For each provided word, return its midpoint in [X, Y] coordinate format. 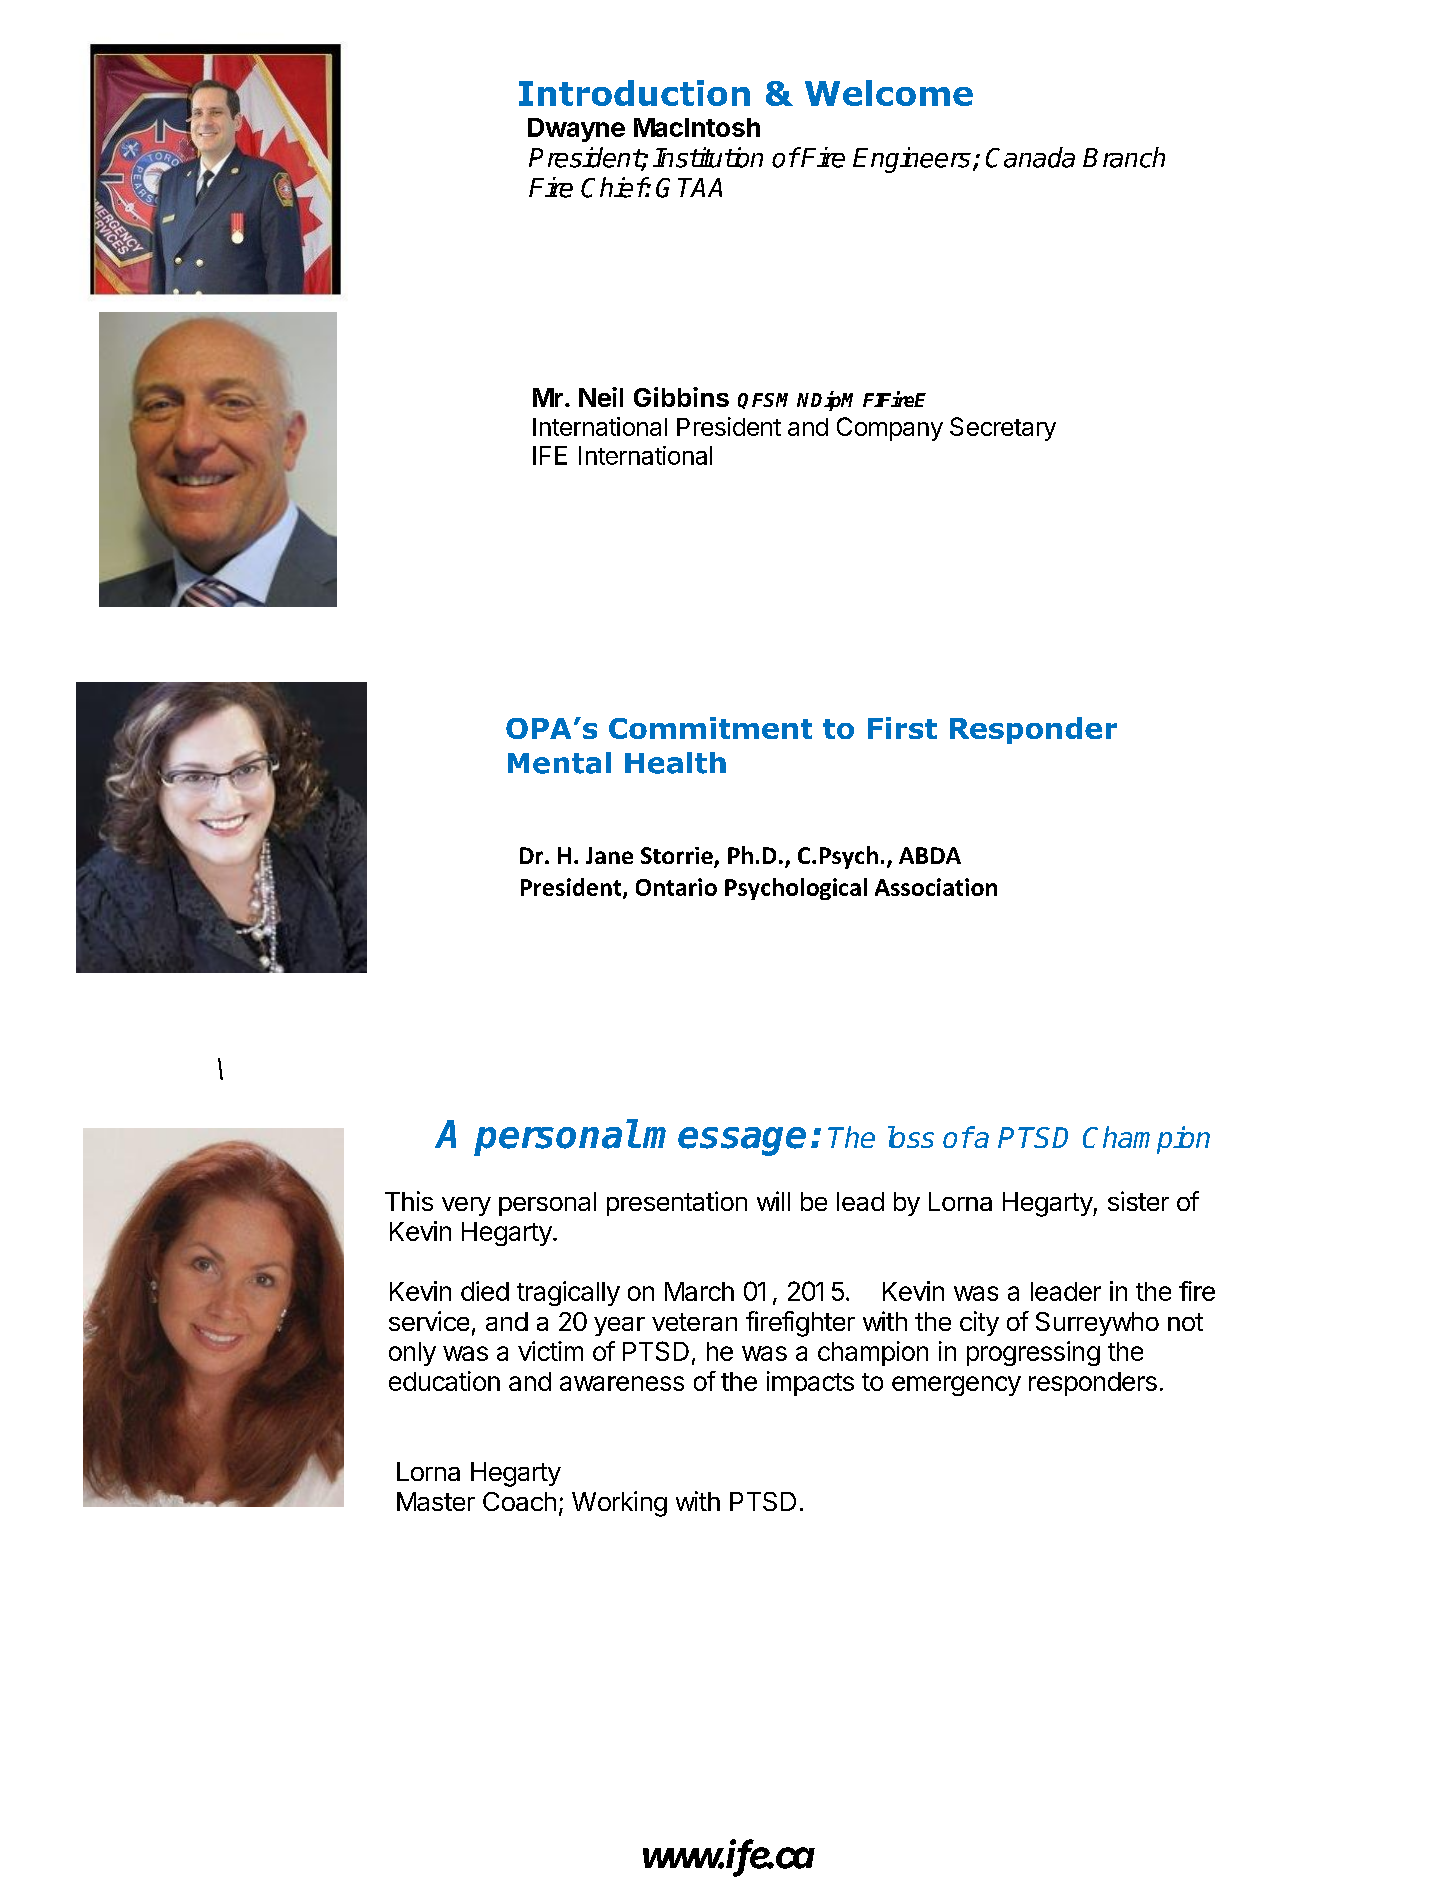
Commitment [710, 728]
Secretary [1003, 429]
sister [1138, 1201]
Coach [519, 1501]
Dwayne [576, 130]
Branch [1124, 157]
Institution [708, 157]
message [724, 1141]
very [466, 1206]
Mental [559, 763]
